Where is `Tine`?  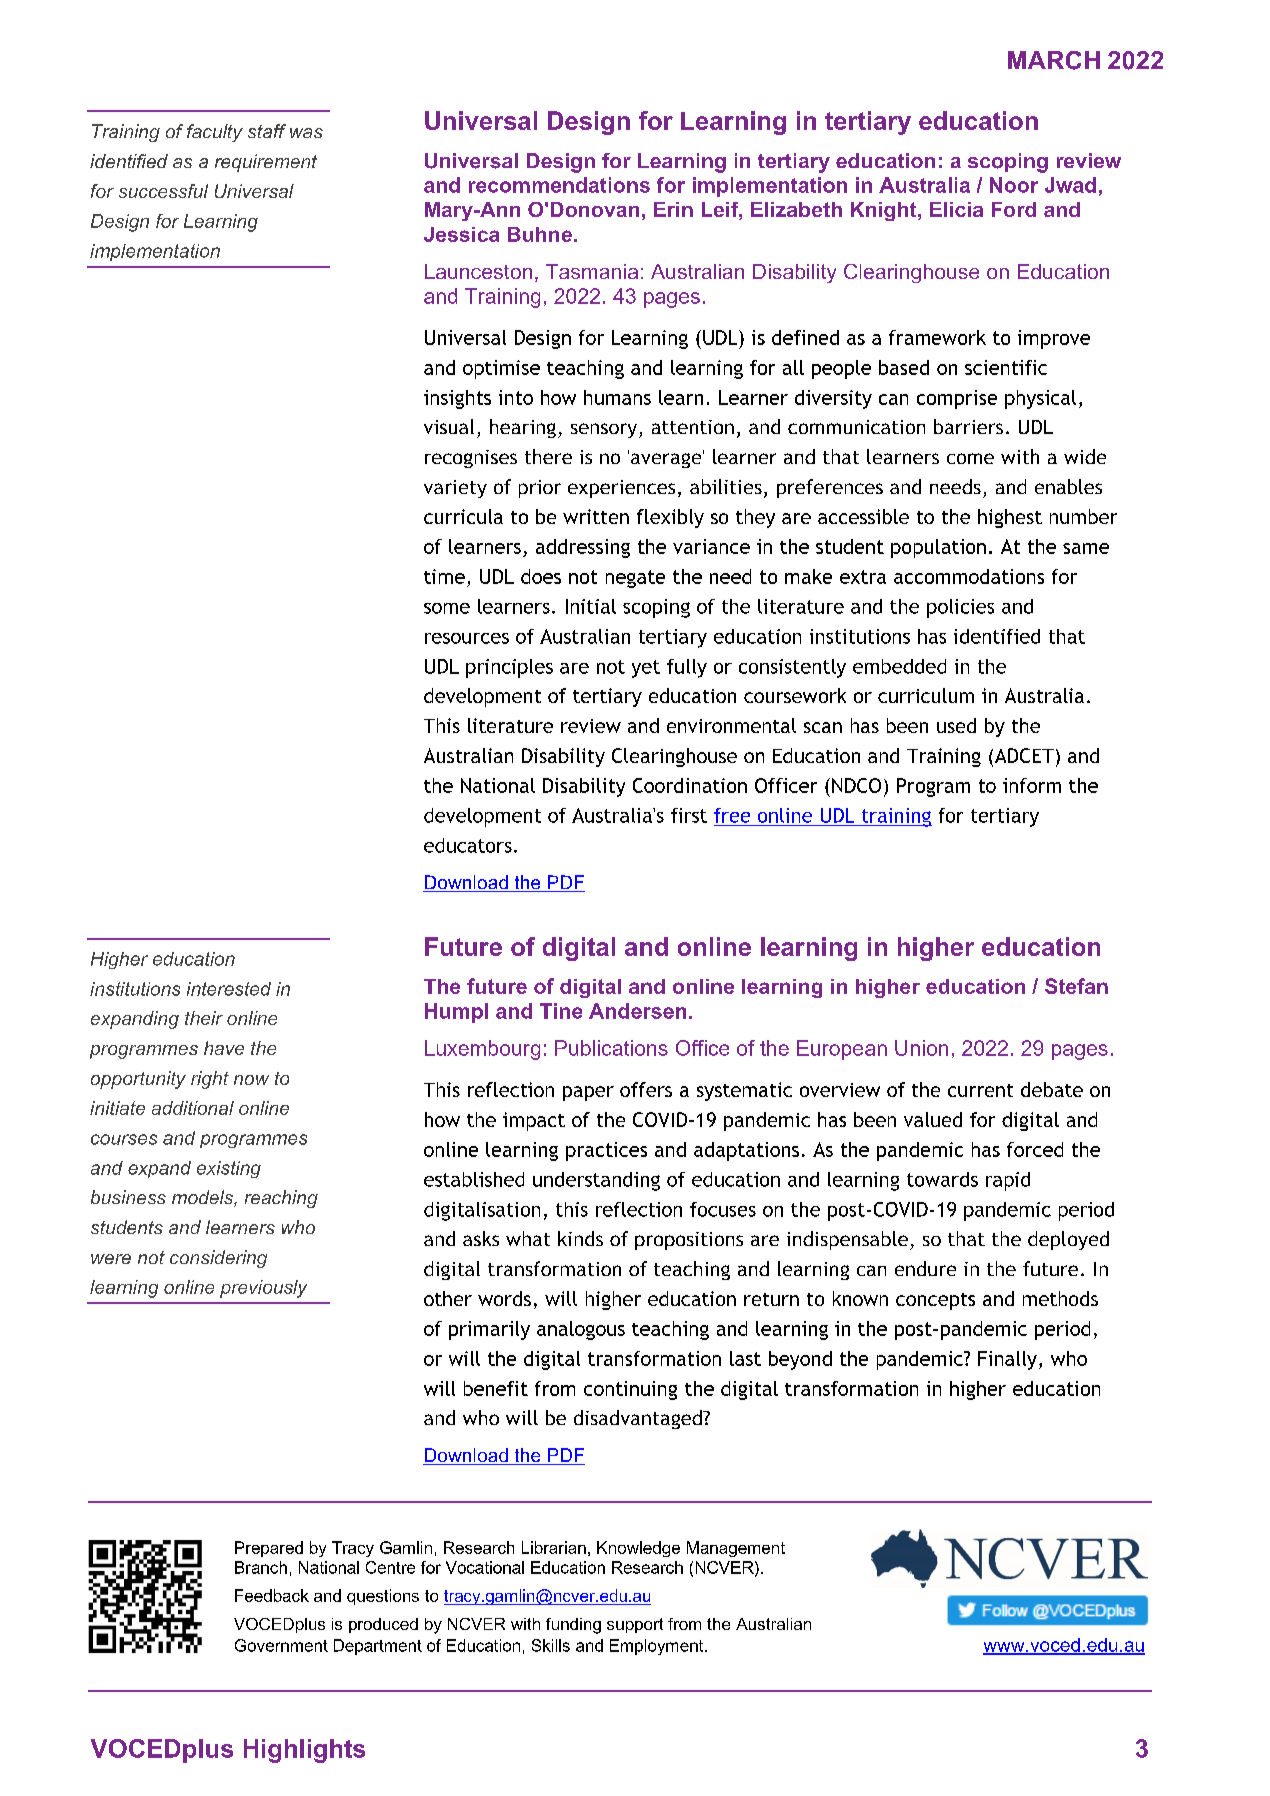 Tine is located at coordinates (561, 1011).
